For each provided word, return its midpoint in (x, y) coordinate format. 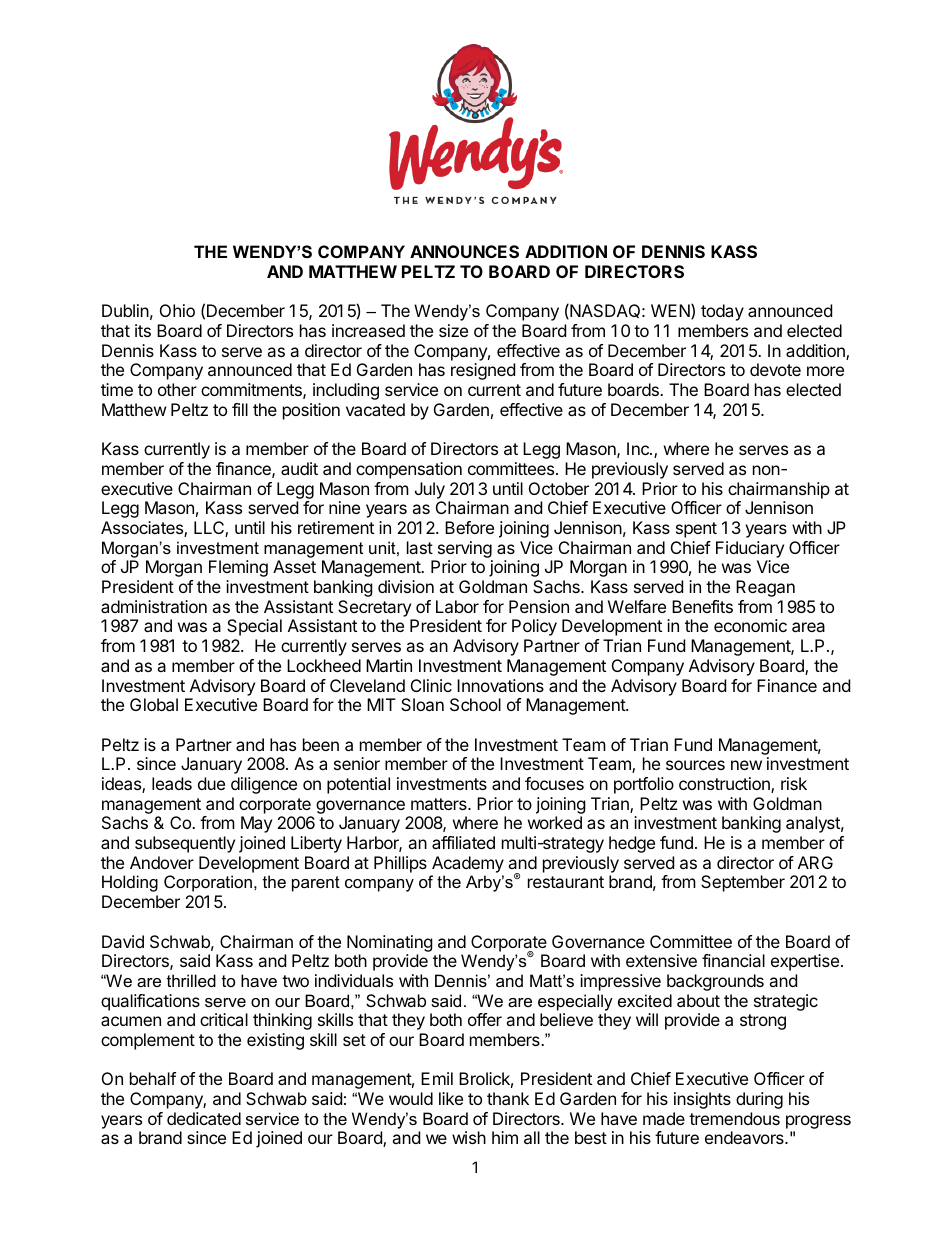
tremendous (734, 1118)
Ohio (177, 310)
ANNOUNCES (464, 251)
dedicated (204, 1118)
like (451, 1098)
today (722, 312)
